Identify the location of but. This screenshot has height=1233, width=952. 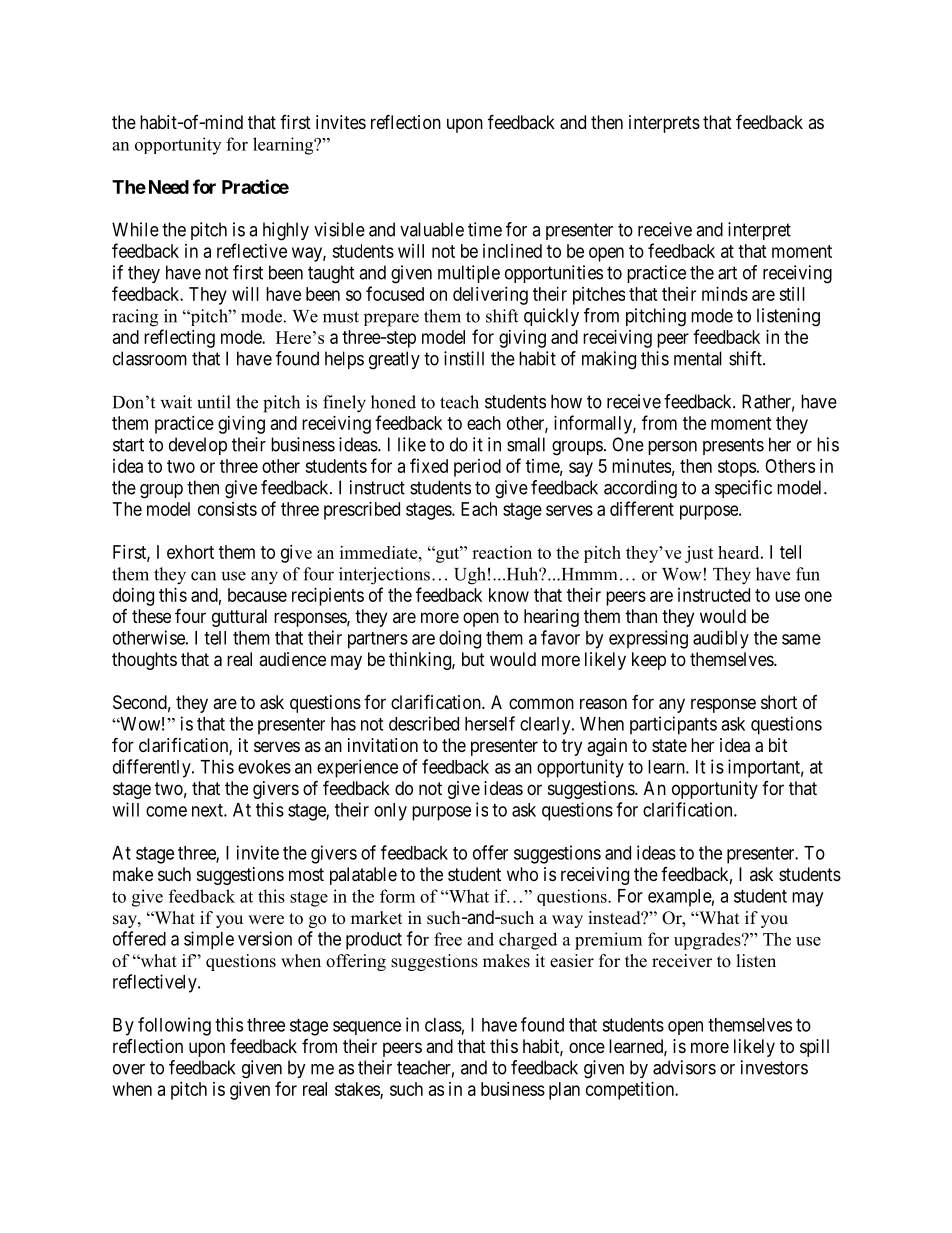
(473, 659).
